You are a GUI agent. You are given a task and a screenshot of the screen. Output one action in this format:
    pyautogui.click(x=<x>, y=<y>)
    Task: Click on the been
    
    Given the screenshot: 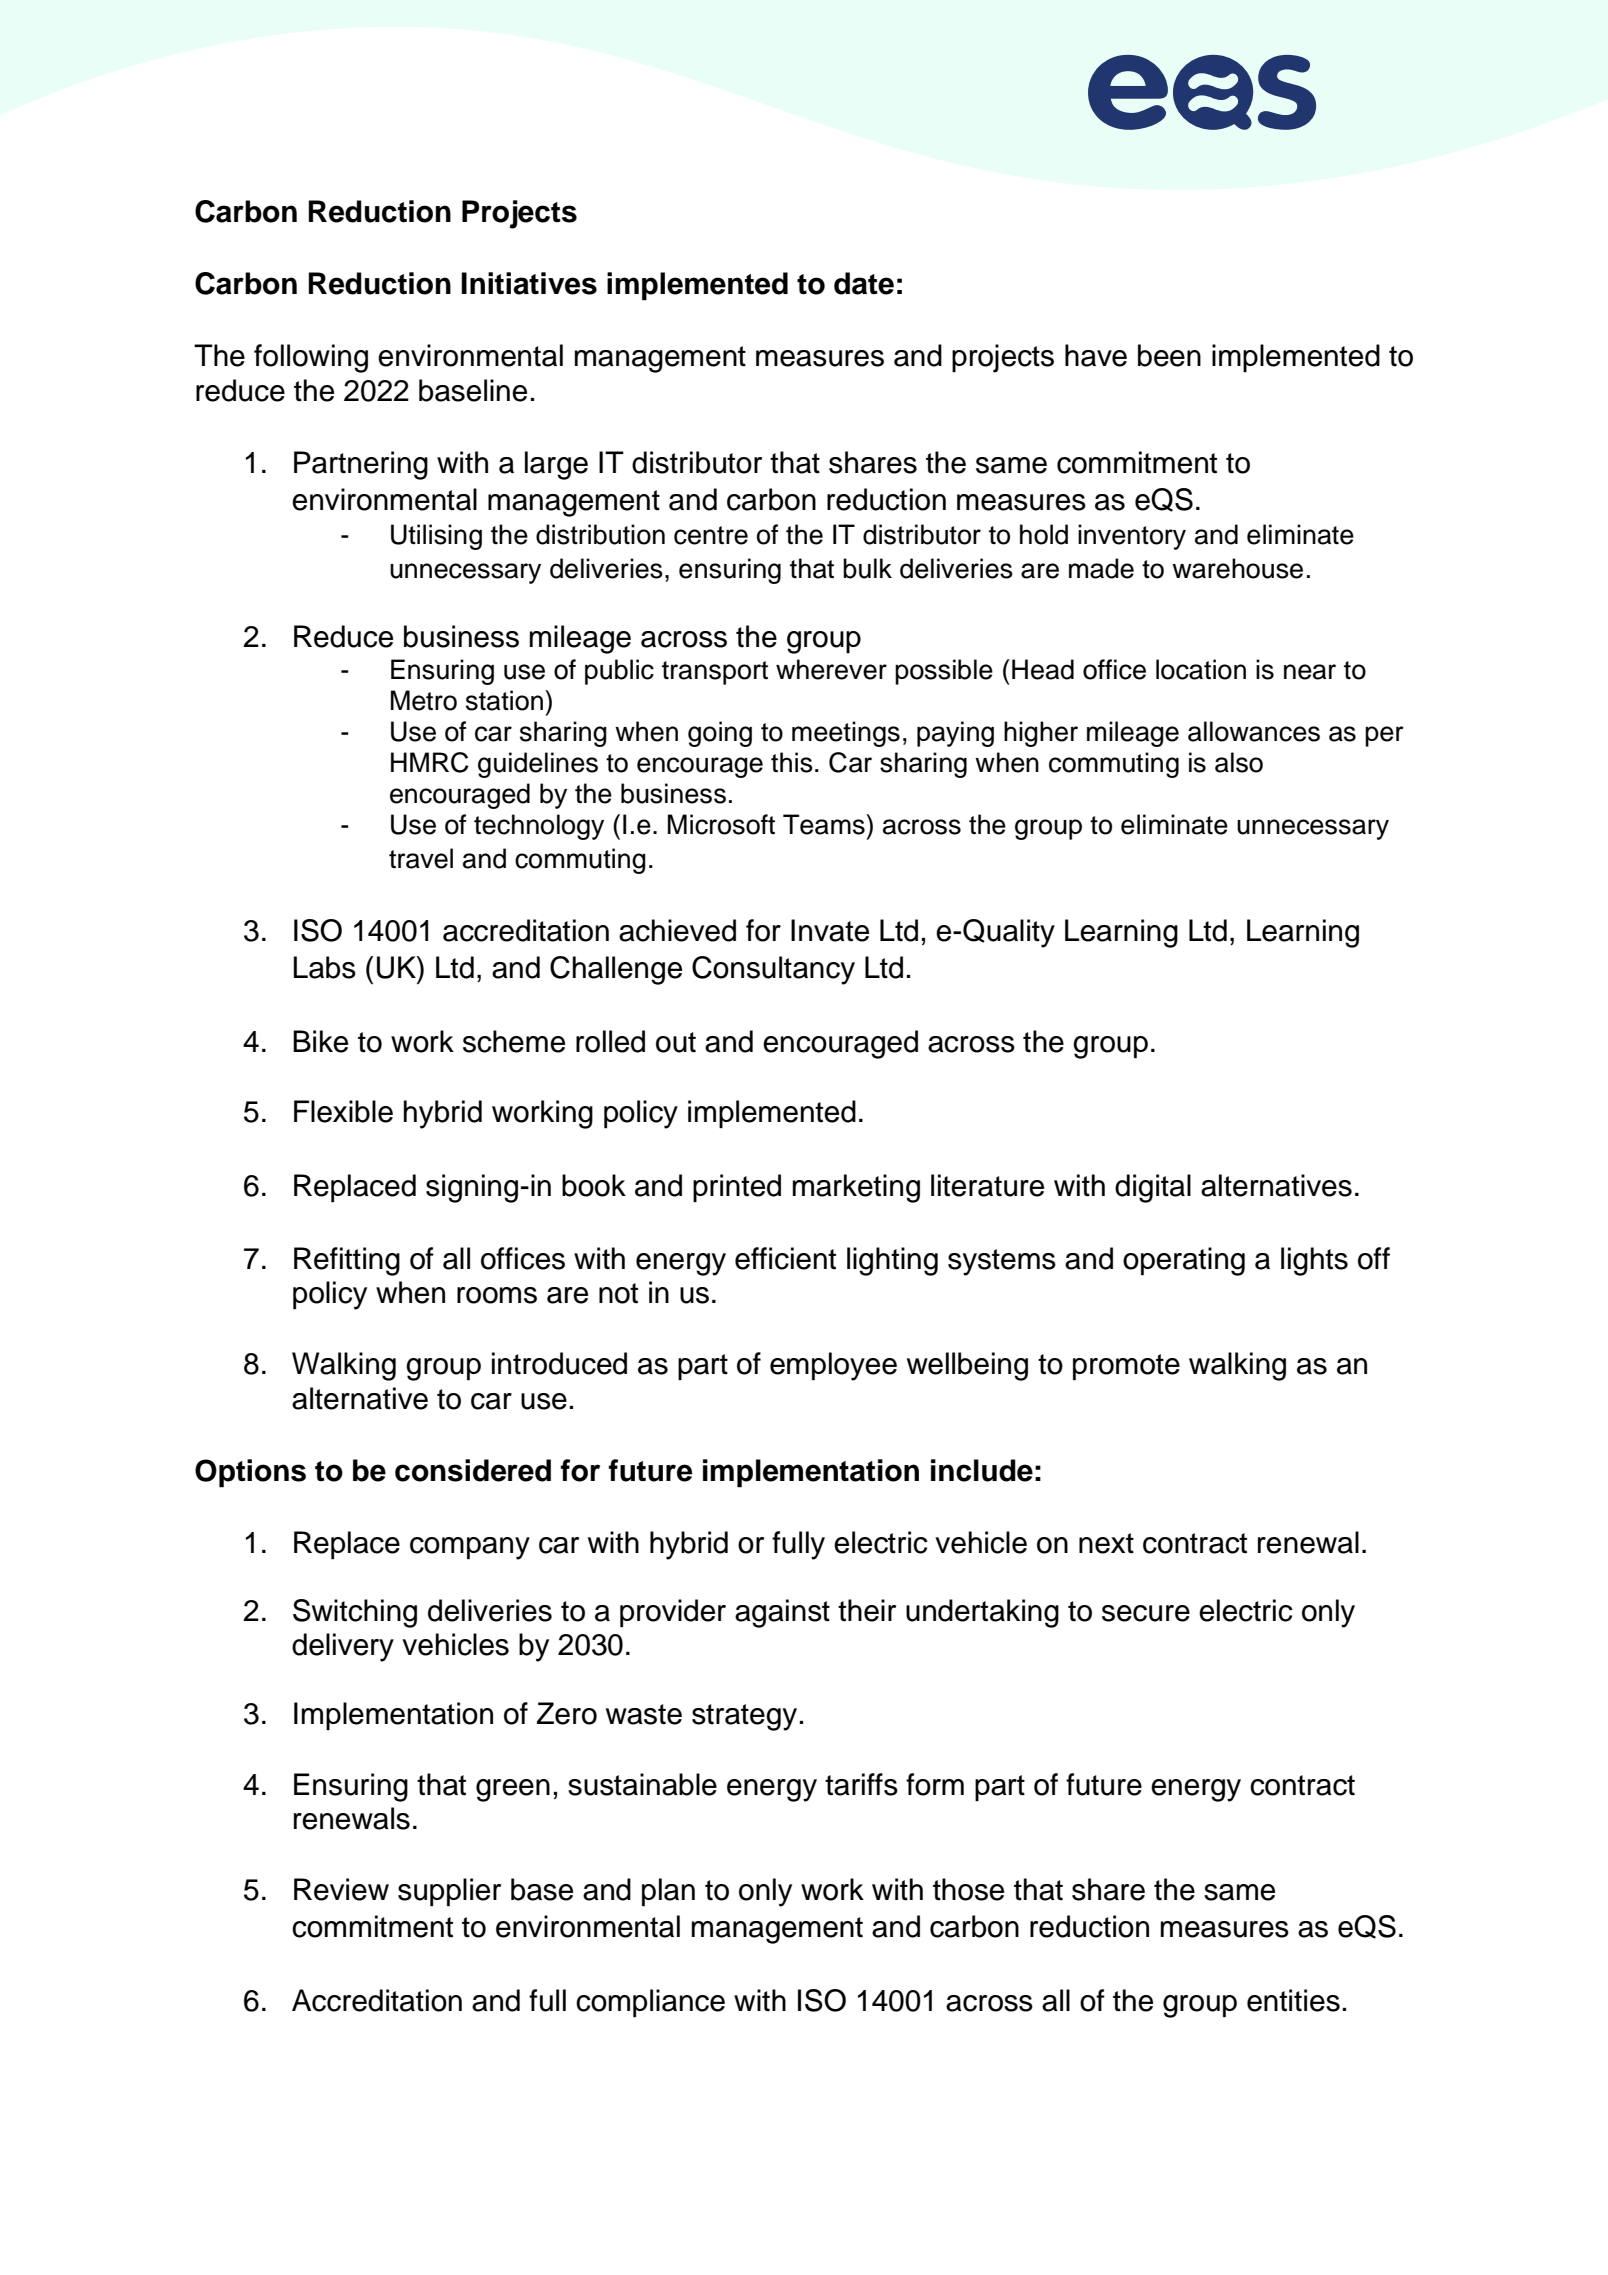 What is the action you would take?
    pyautogui.click(x=1169, y=355)
